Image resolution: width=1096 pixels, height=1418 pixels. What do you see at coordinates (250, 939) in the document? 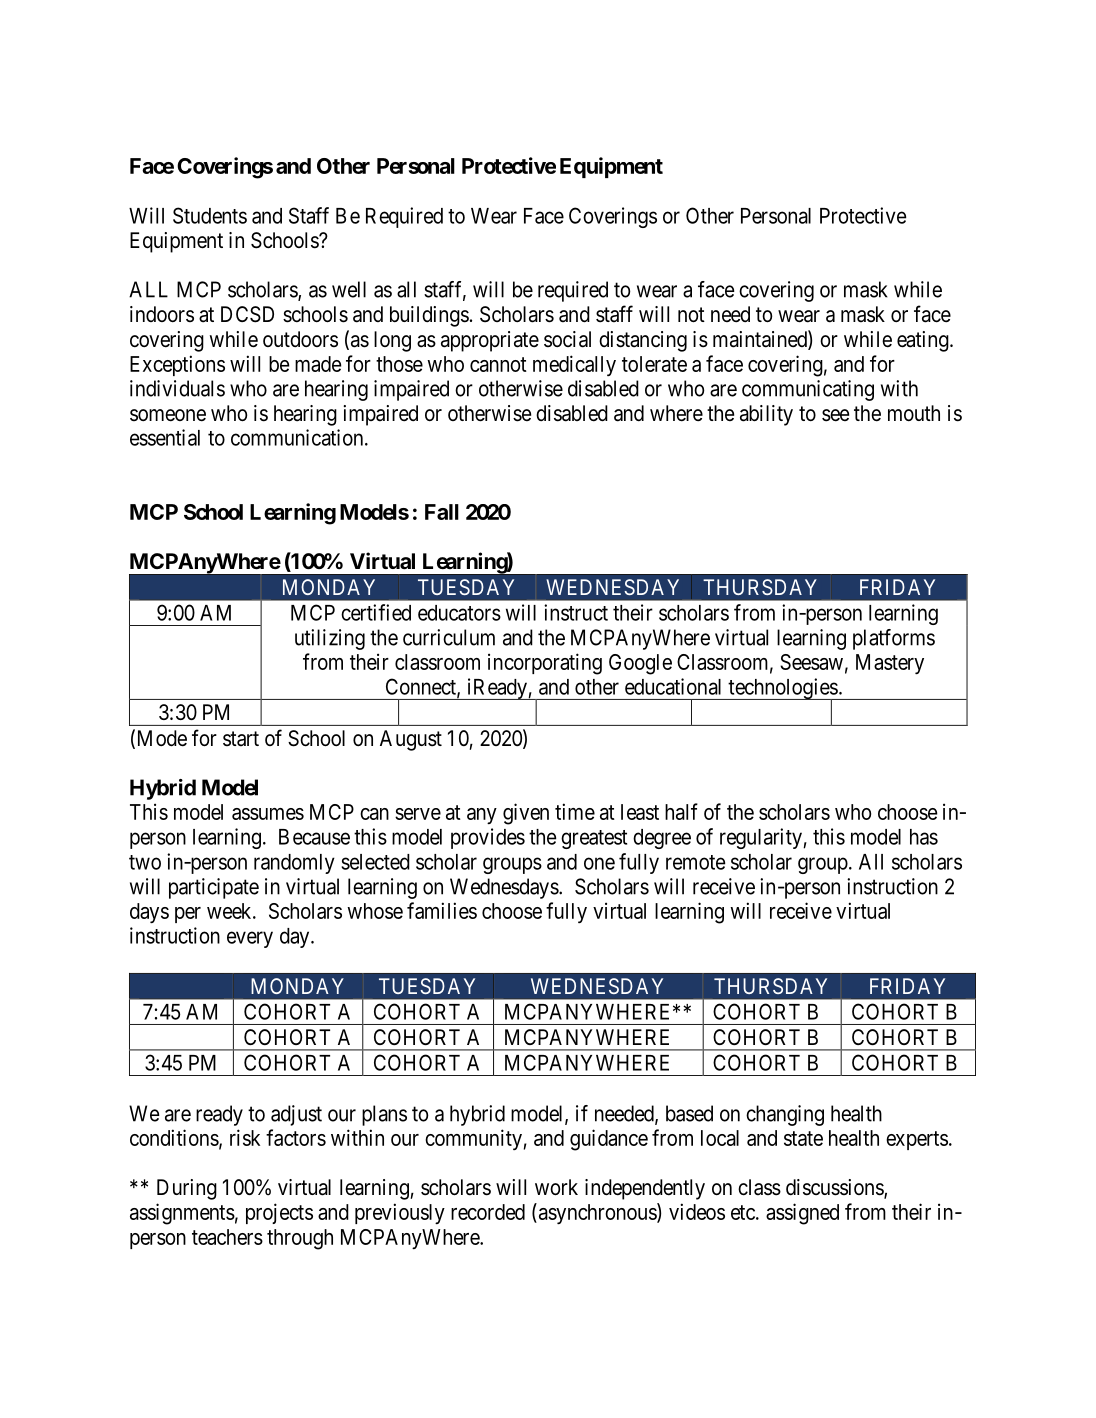
I see `every` at bounding box center [250, 939].
